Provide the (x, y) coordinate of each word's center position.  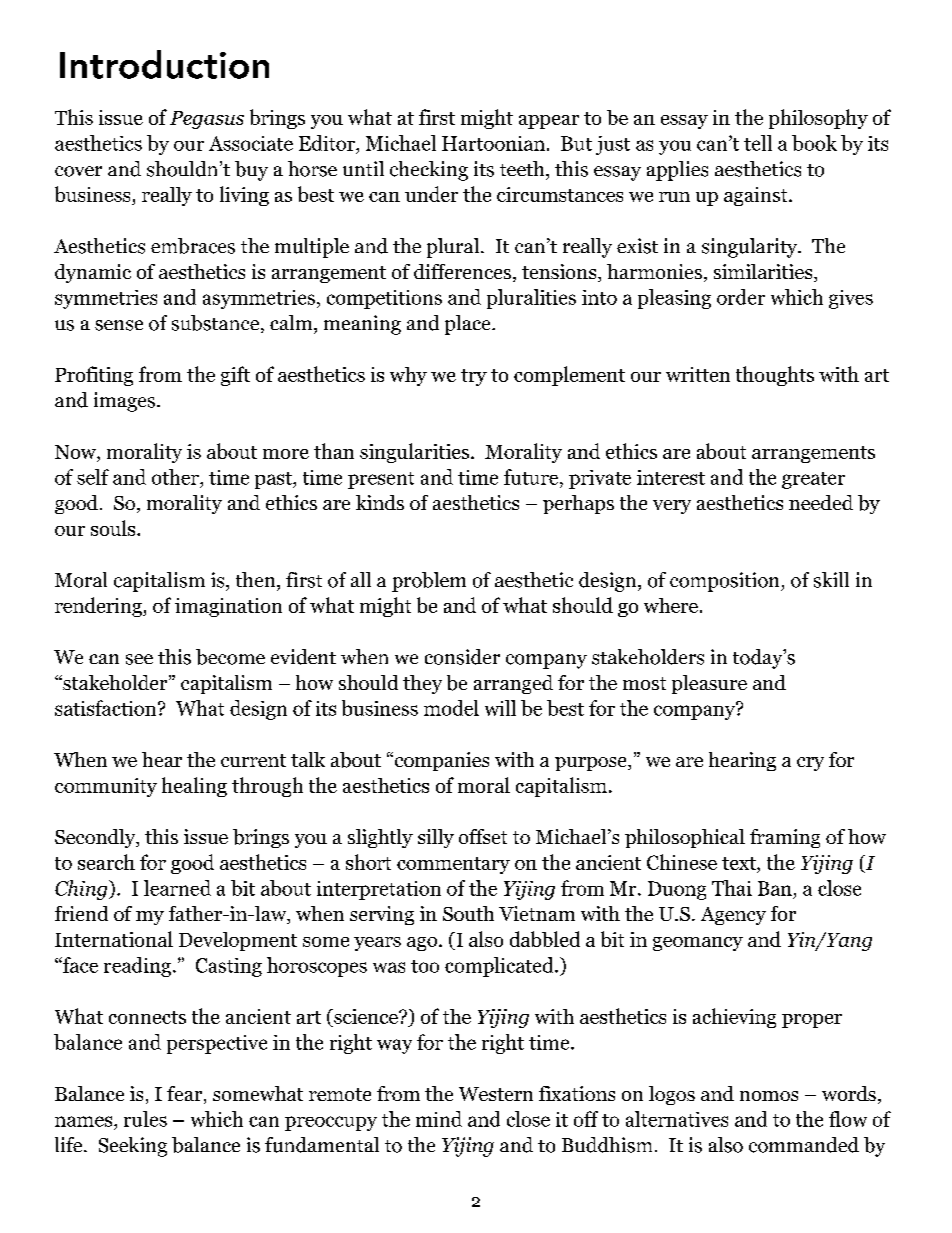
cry (810, 764)
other (176, 477)
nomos (769, 1096)
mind (439, 1119)
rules (145, 1119)
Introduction (164, 64)
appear (549, 122)
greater (813, 480)
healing (194, 787)
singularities (416, 453)
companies (440, 761)
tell (758, 143)
